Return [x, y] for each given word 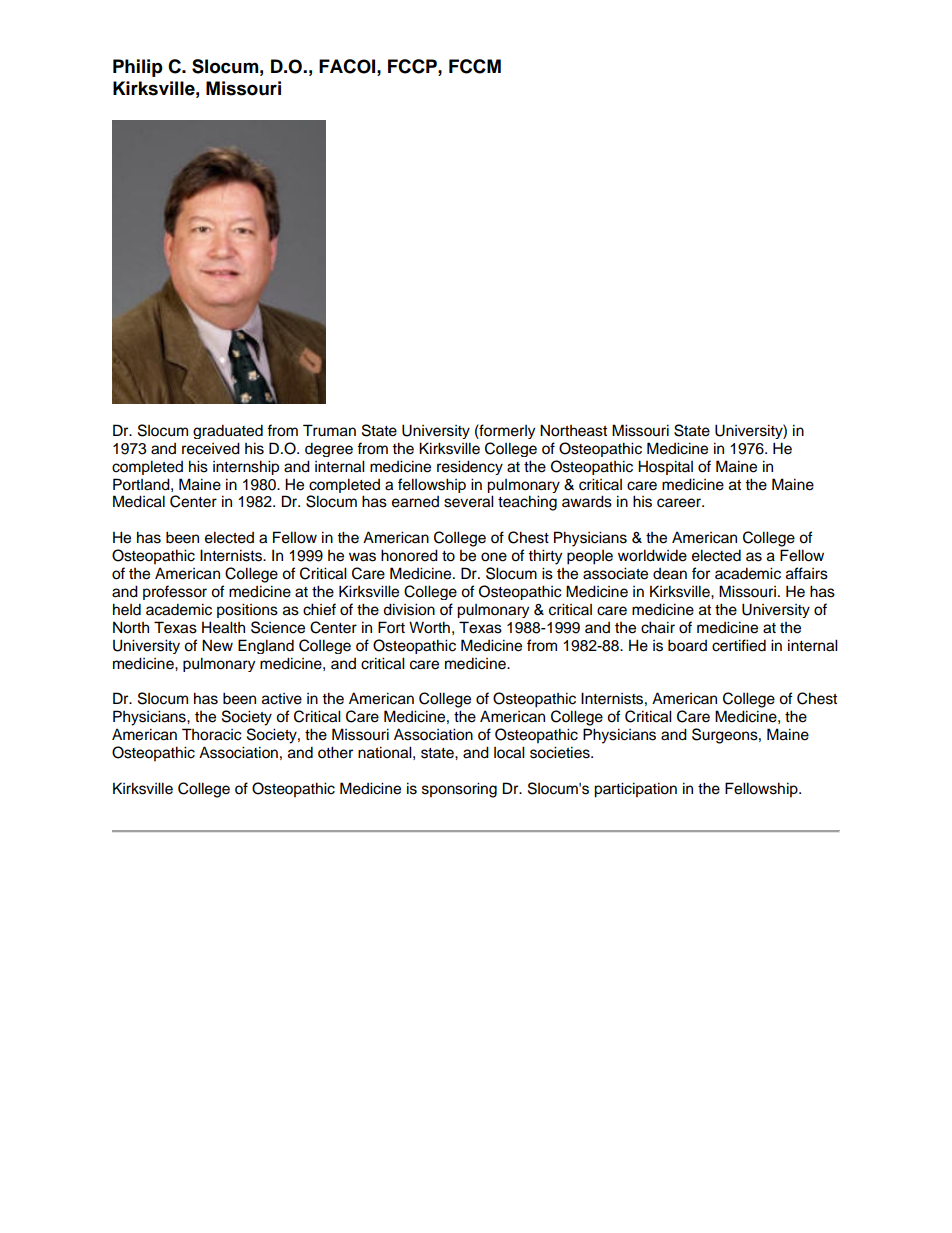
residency [470, 467]
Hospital [665, 467]
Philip [138, 68]
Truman [329, 430]
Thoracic [212, 734]
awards [587, 501]
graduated [228, 431]
